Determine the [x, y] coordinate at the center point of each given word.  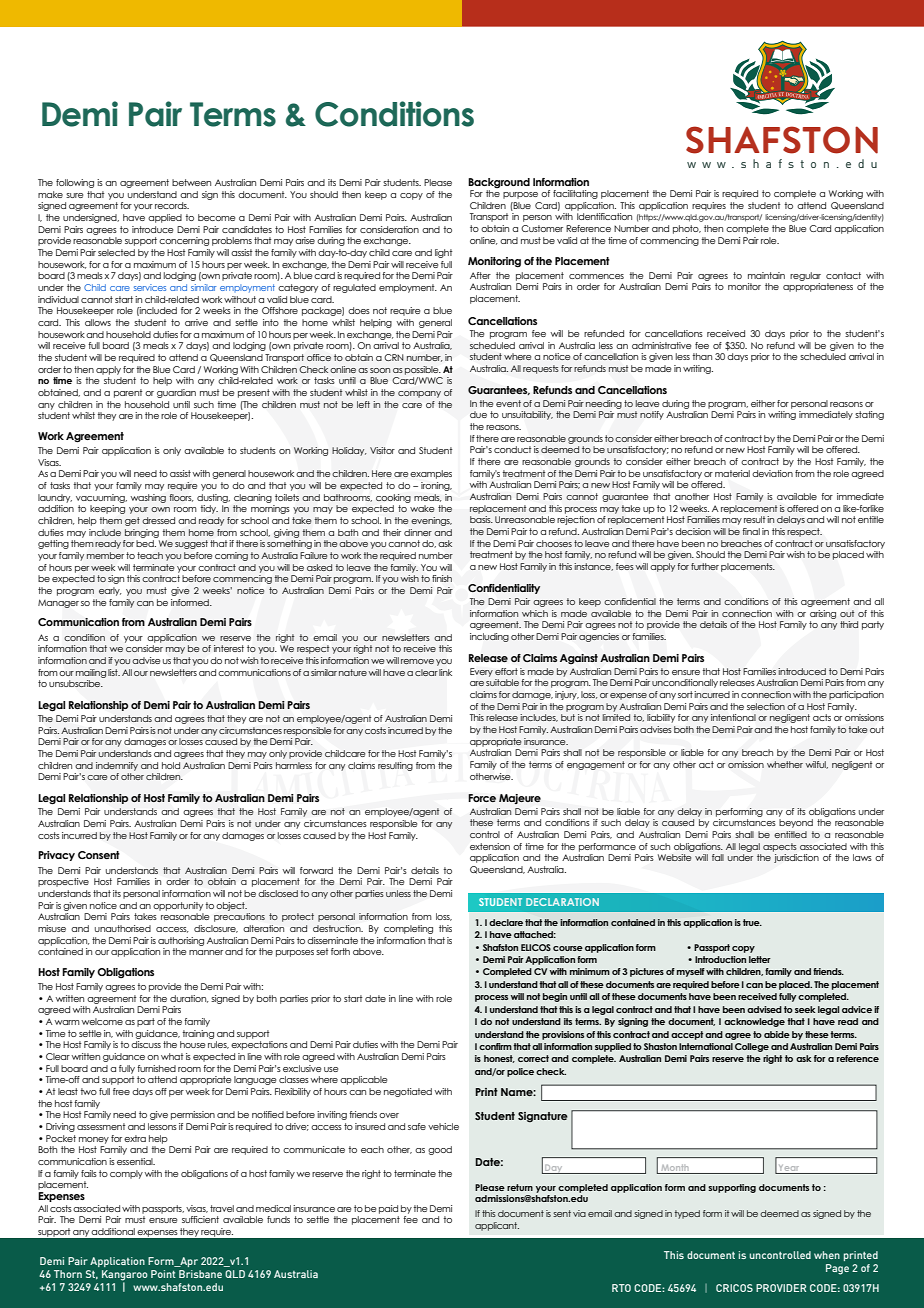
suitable [502, 682]
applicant [497, 1226]
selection [766, 706]
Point [163, 1274]
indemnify [117, 766]
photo [687, 229]
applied [165, 218]
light [444, 253]
